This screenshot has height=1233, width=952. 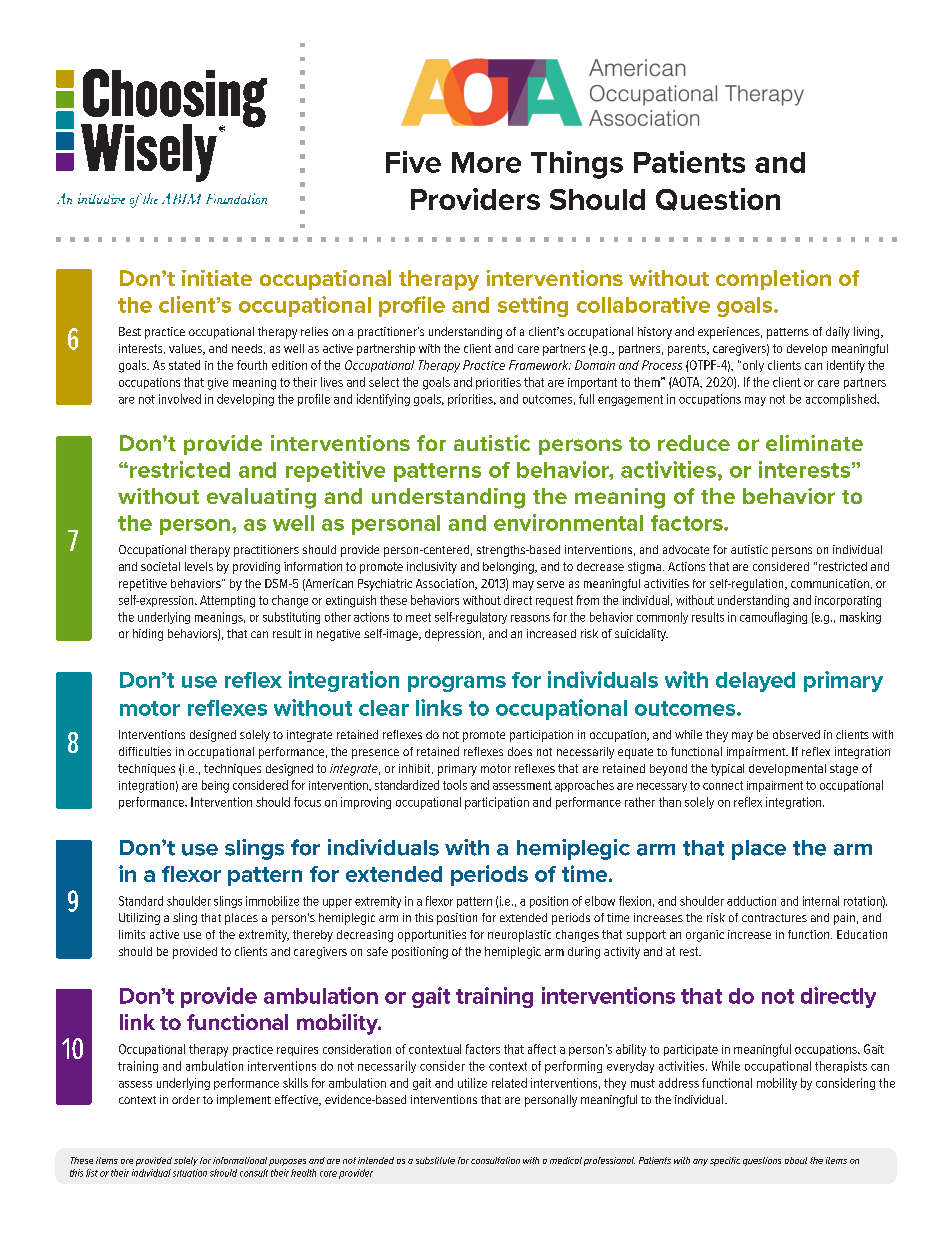 What do you see at coordinates (486, 162) in the screenshot?
I see `More` at bounding box center [486, 162].
